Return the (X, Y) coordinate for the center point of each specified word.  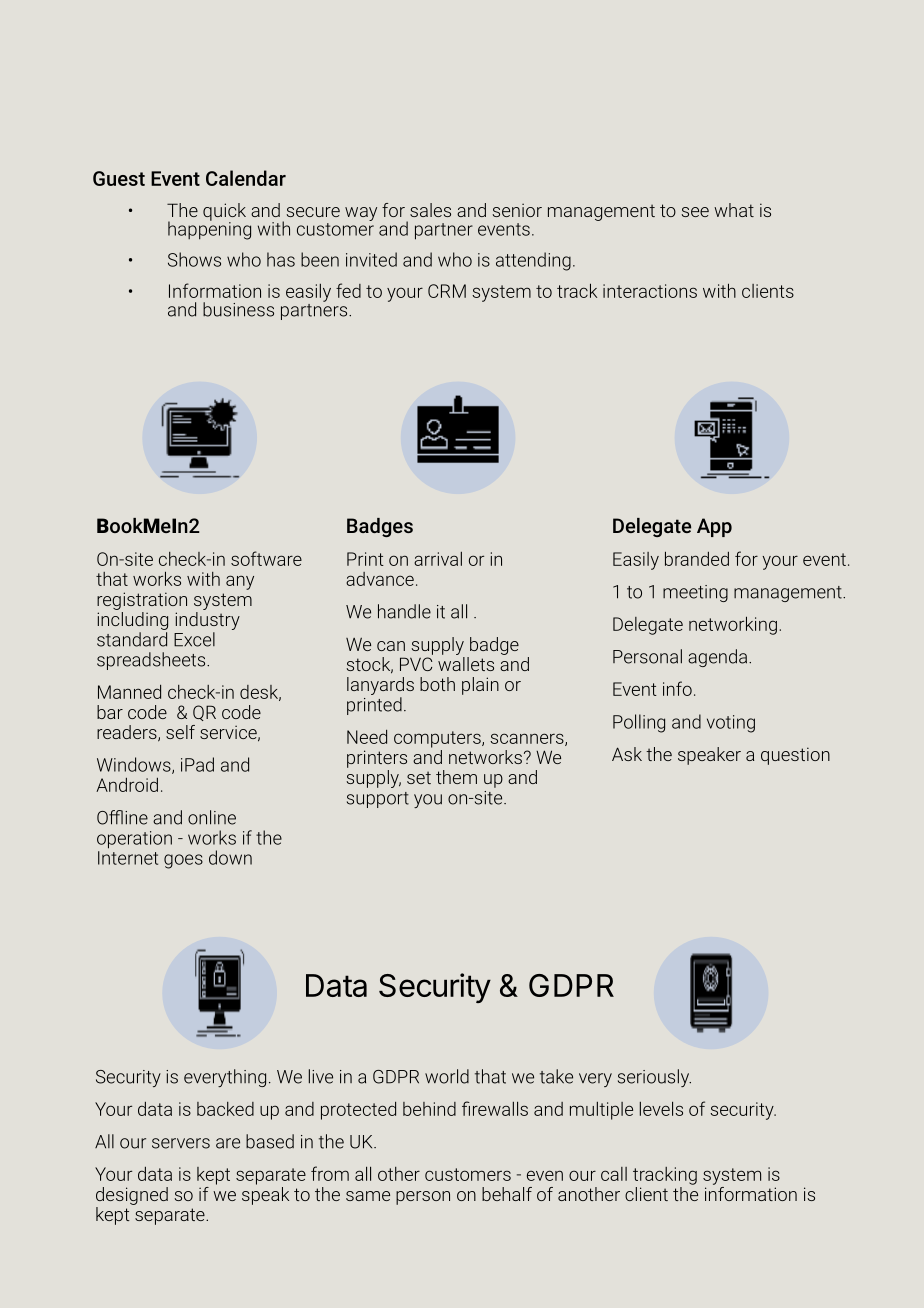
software (266, 558)
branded (697, 558)
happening (209, 229)
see (695, 212)
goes (183, 861)
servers (181, 1143)
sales (430, 210)
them (456, 777)
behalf (507, 1194)
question (795, 756)
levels (661, 1108)
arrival (438, 559)
